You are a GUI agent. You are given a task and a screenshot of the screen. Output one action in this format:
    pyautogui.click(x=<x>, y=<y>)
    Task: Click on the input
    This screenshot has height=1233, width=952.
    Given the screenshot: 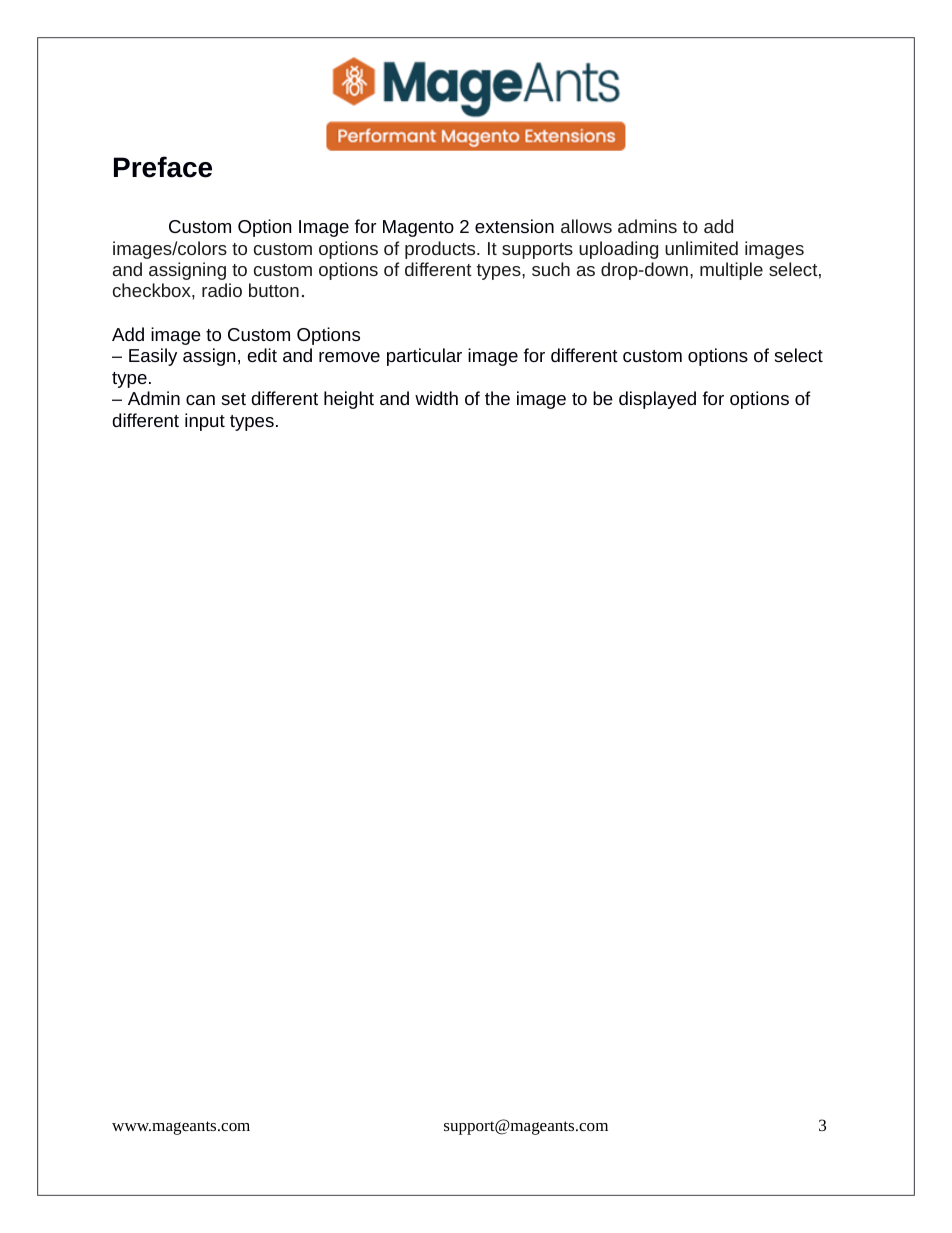 What is the action you would take?
    pyautogui.click(x=205, y=422)
